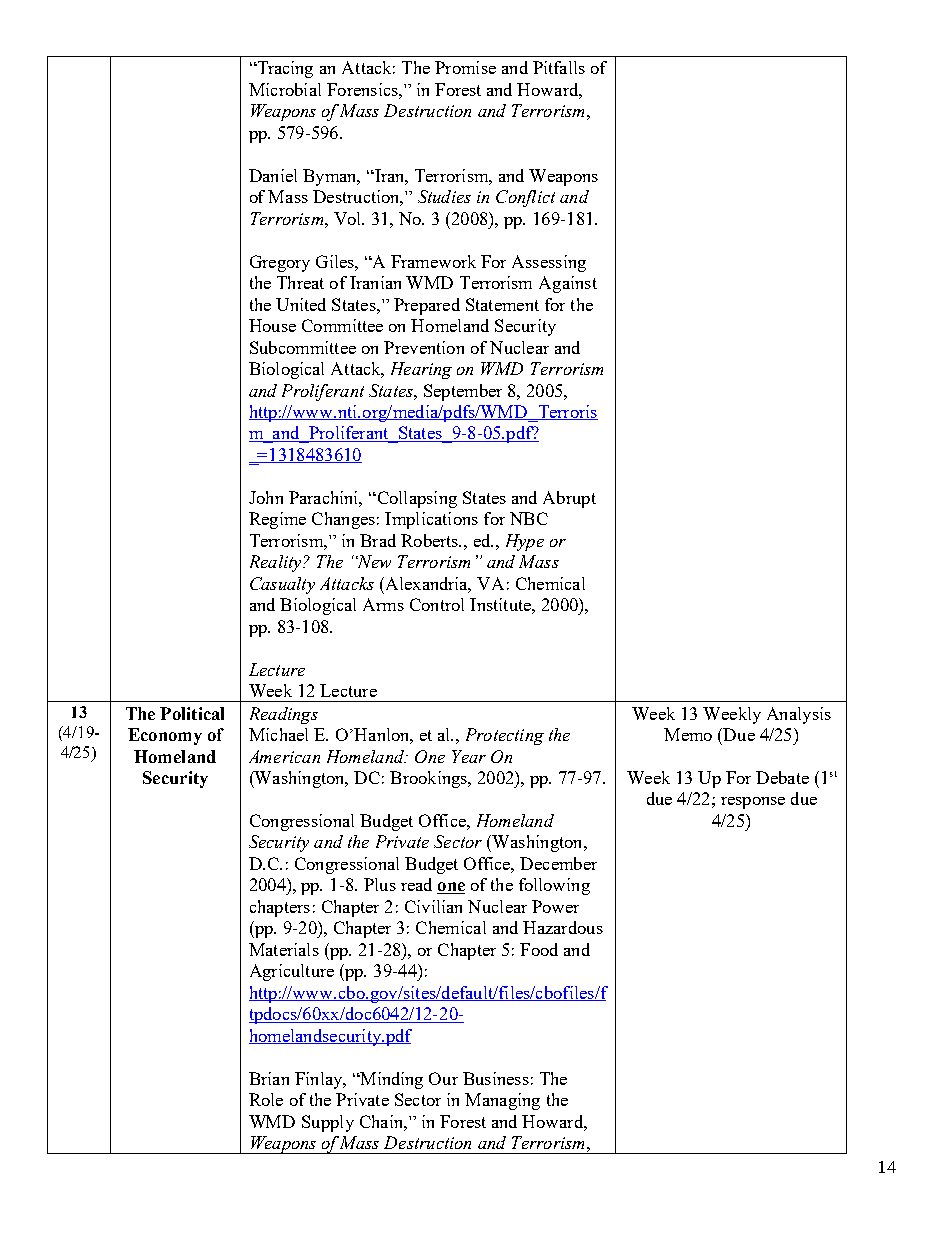  Describe the element at coordinates (469, 756) in the screenshot. I see `Year` at that location.
